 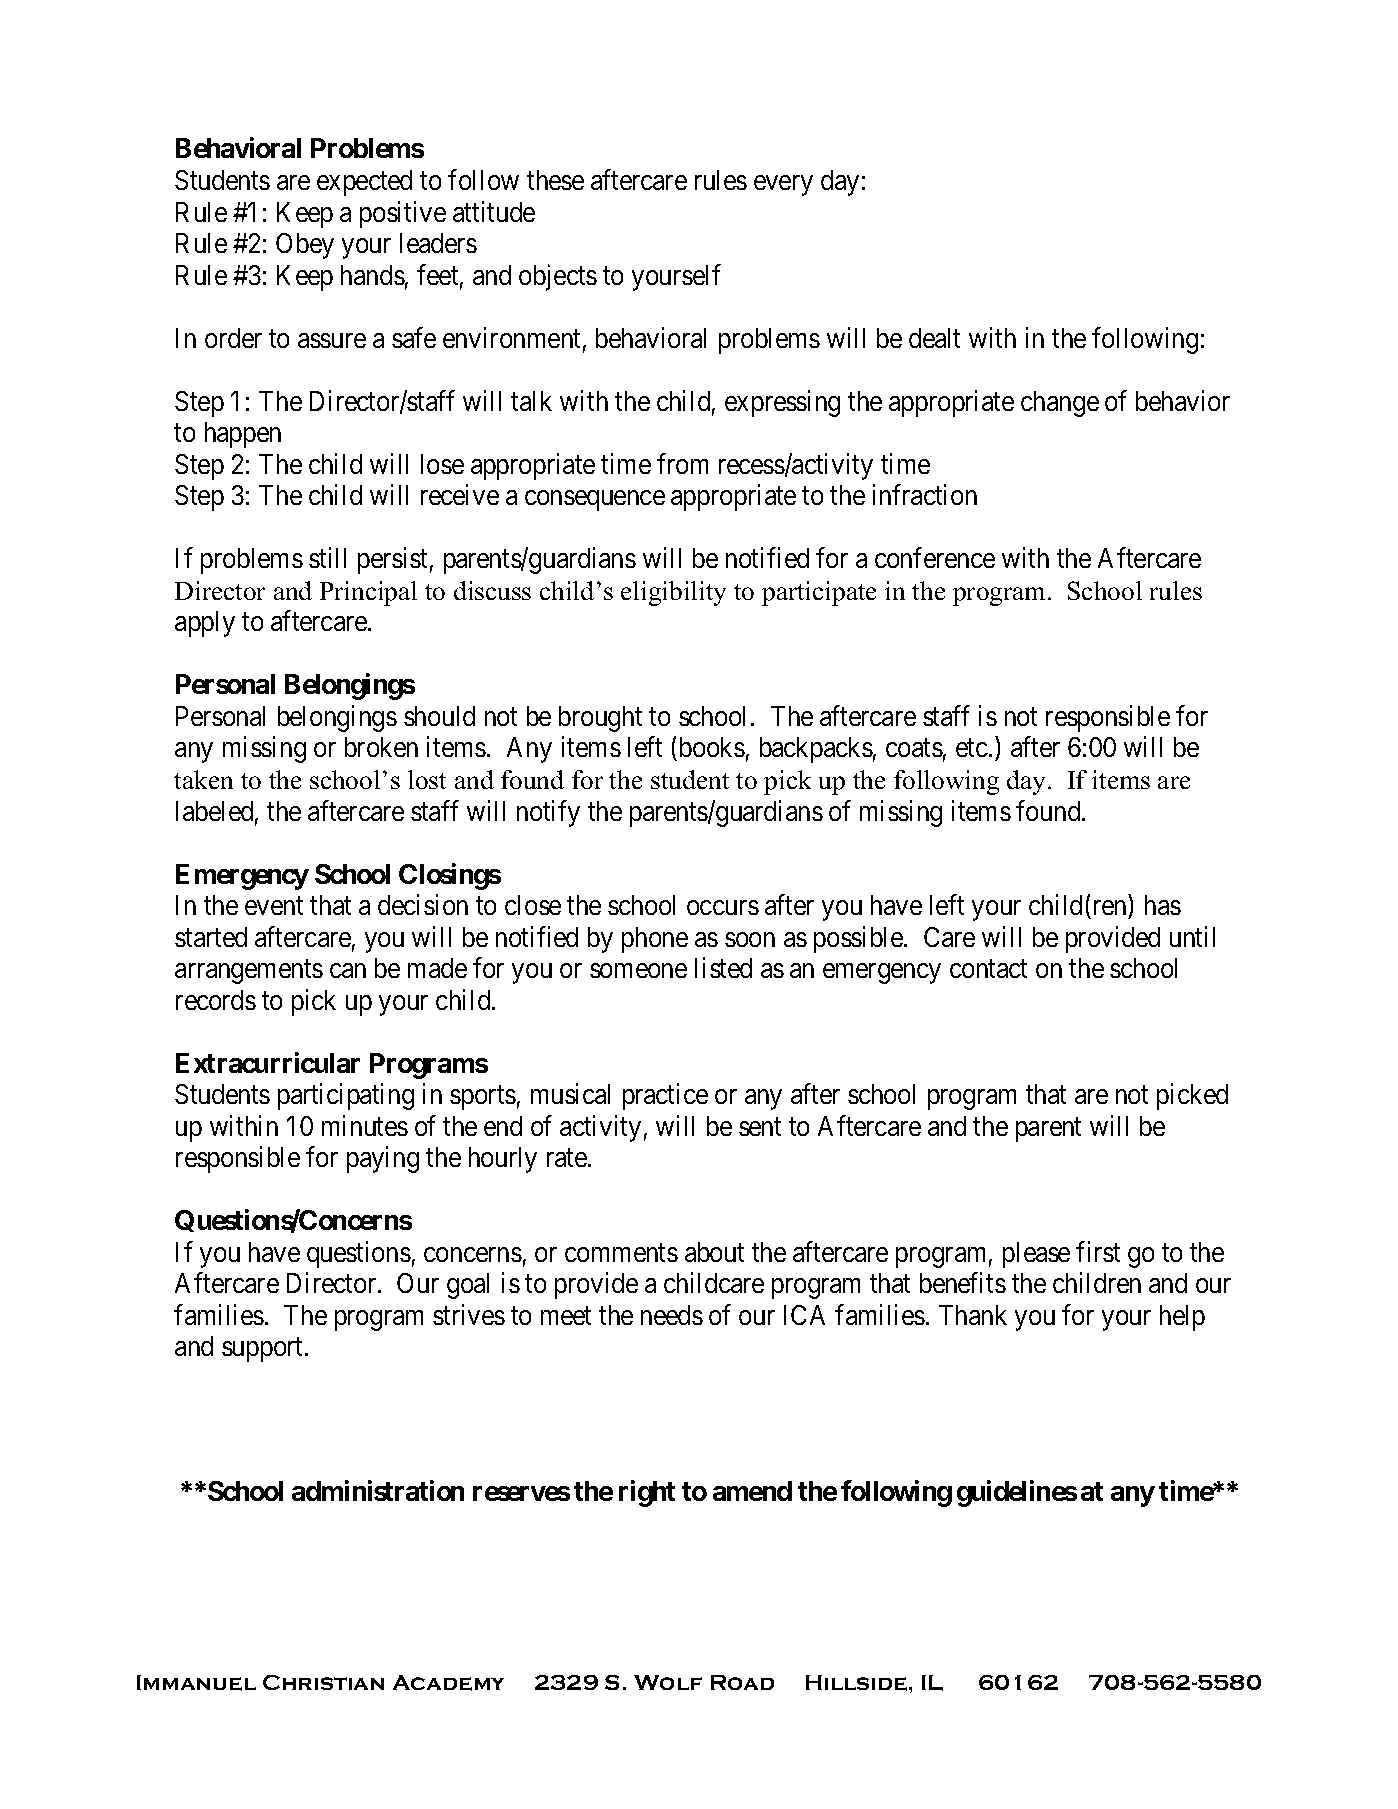 I want to click on Christian, so click(x=323, y=1682).
